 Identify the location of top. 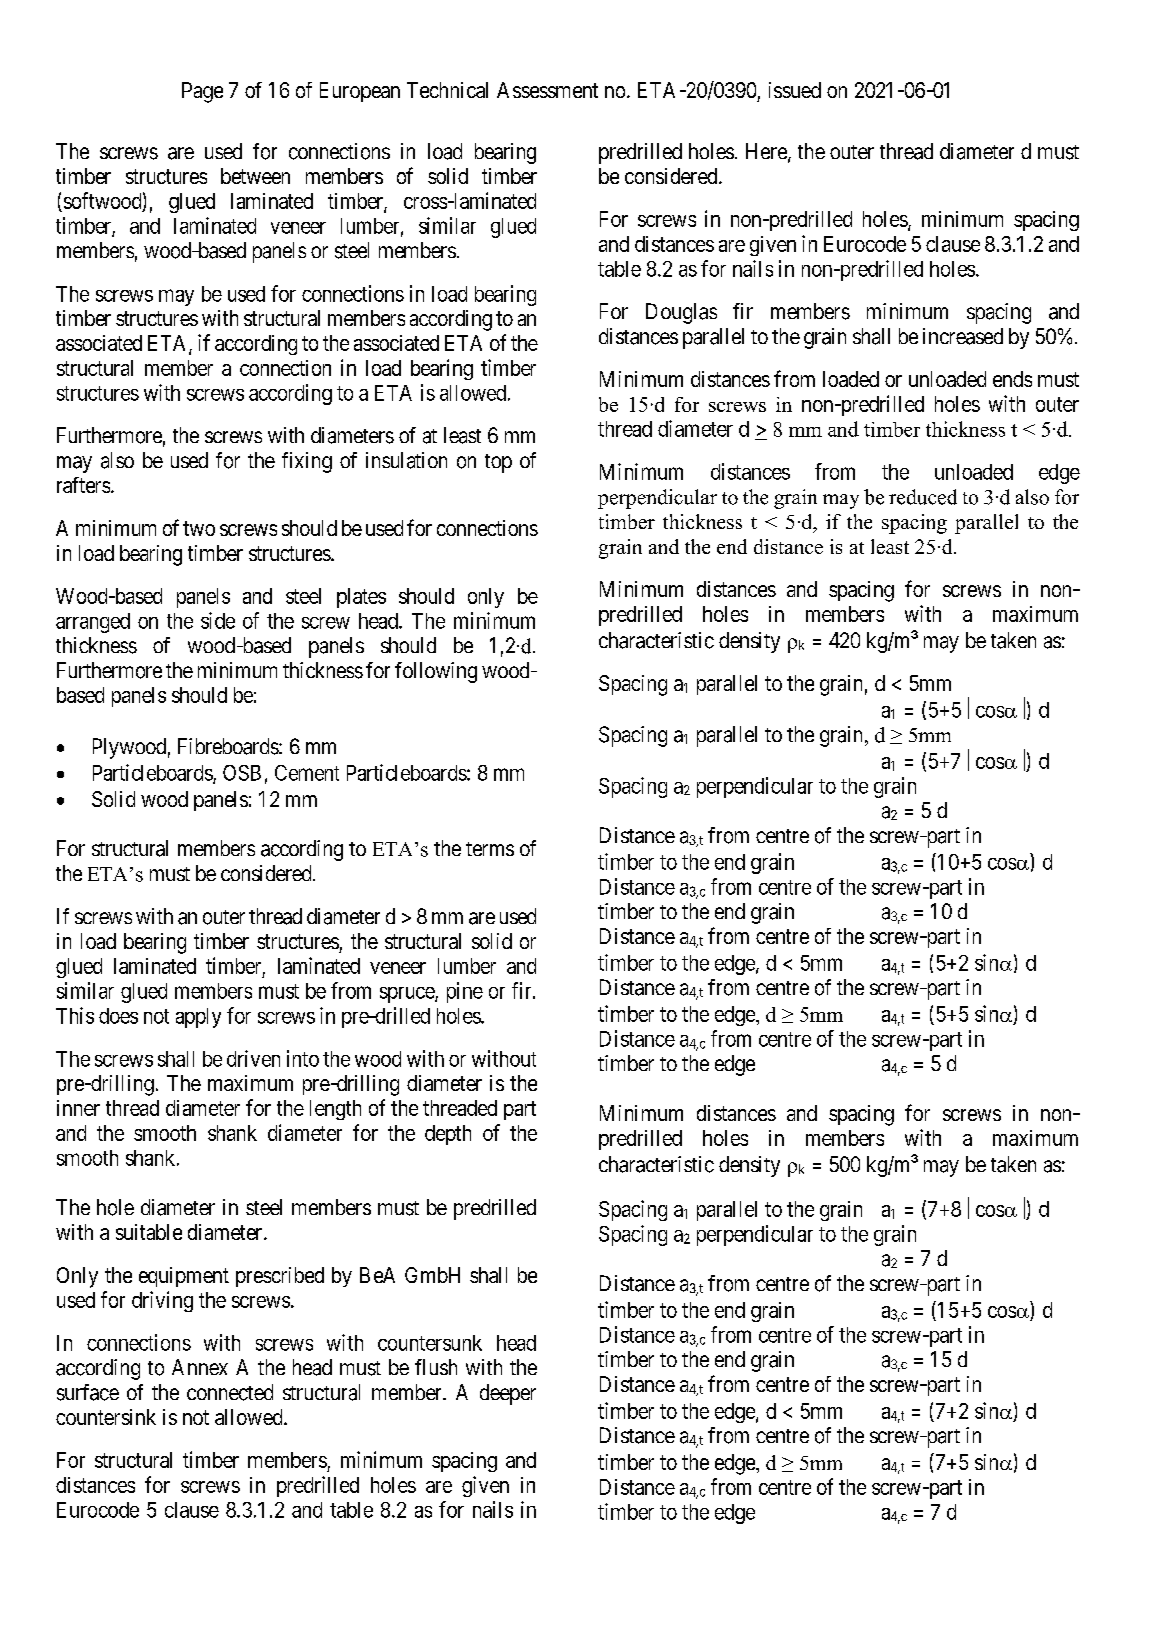
(498, 463).
